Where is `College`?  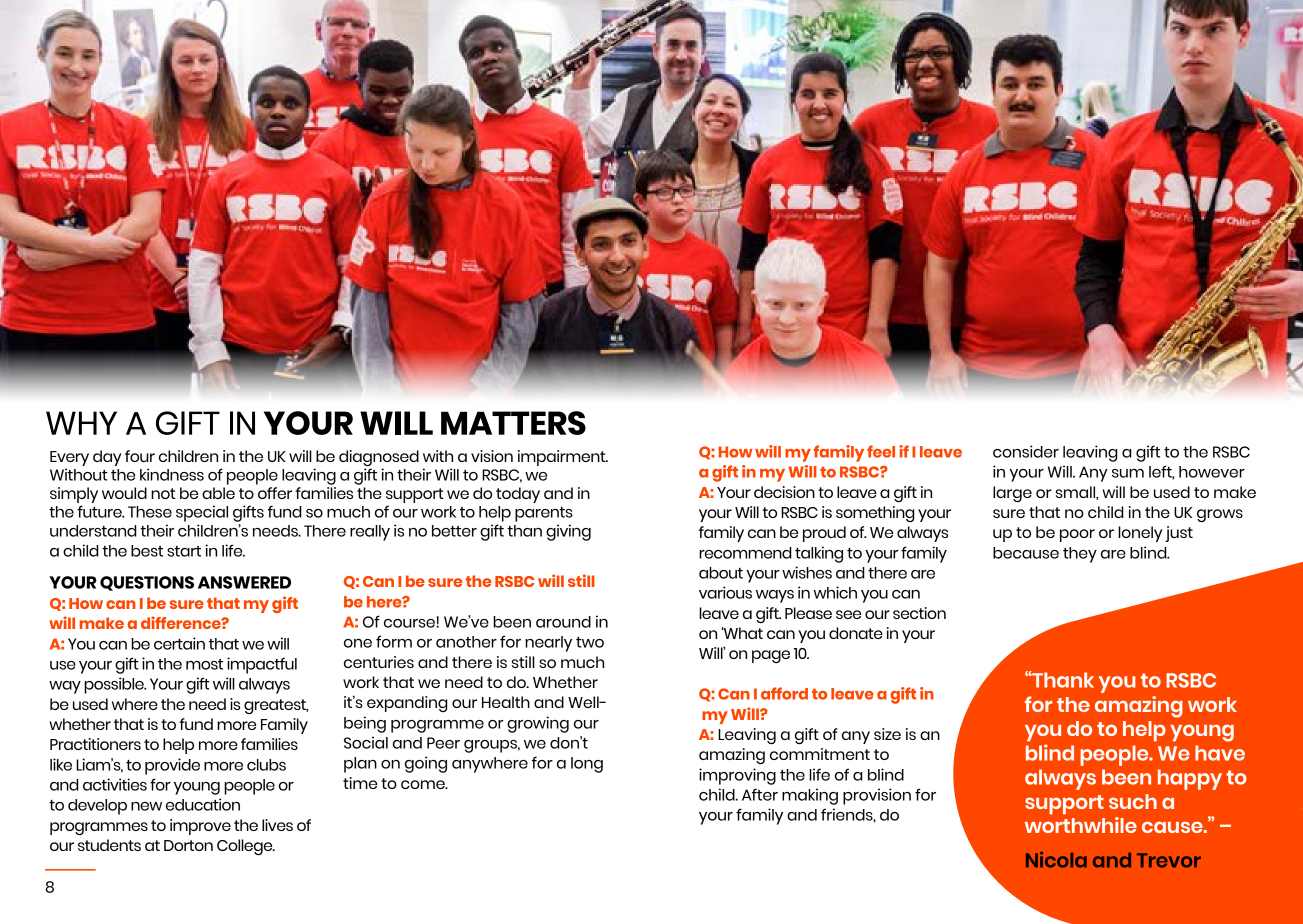
College is located at coordinates (246, 847).
